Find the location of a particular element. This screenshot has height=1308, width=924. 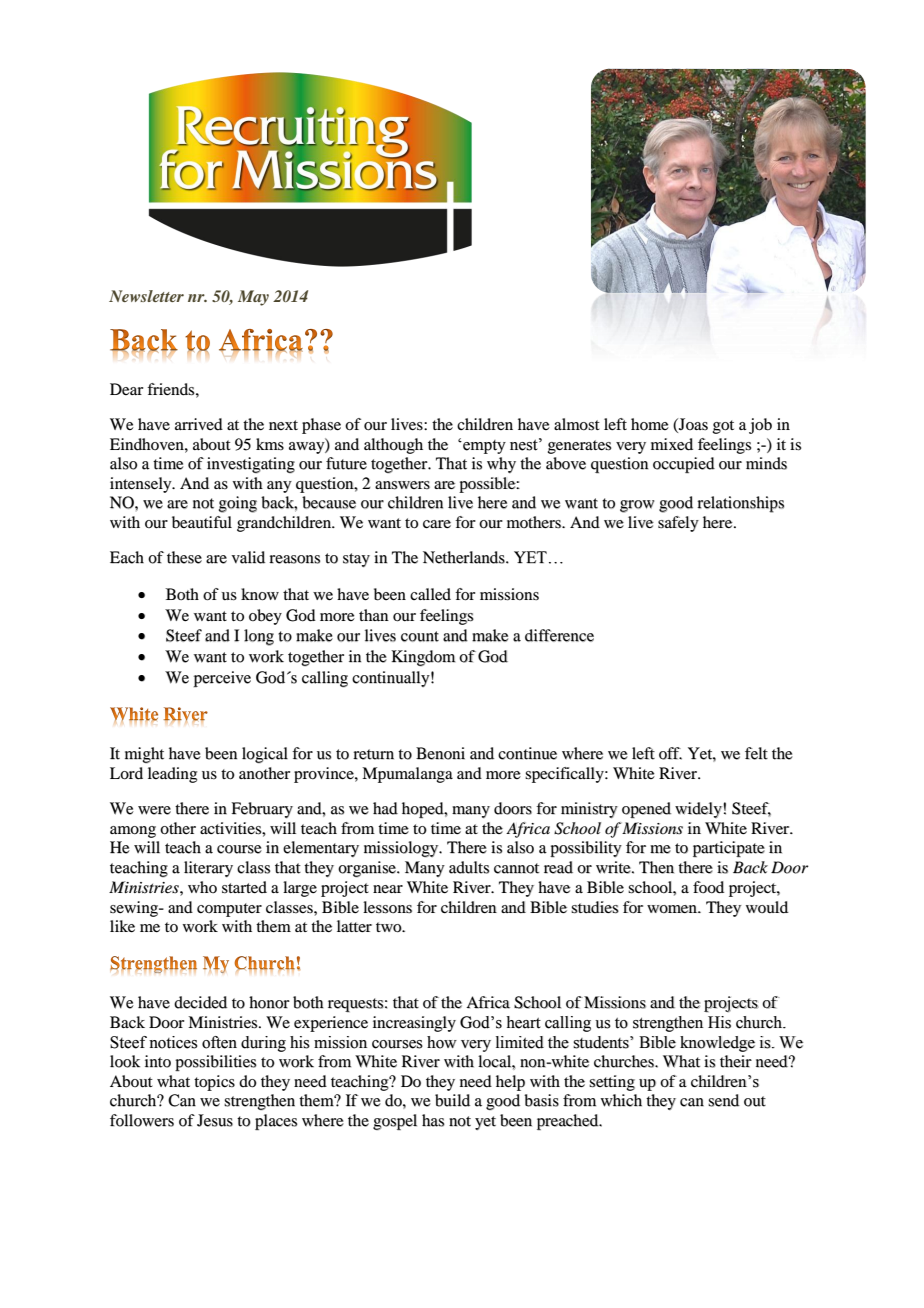

May is located at coordinates (253, 298).
